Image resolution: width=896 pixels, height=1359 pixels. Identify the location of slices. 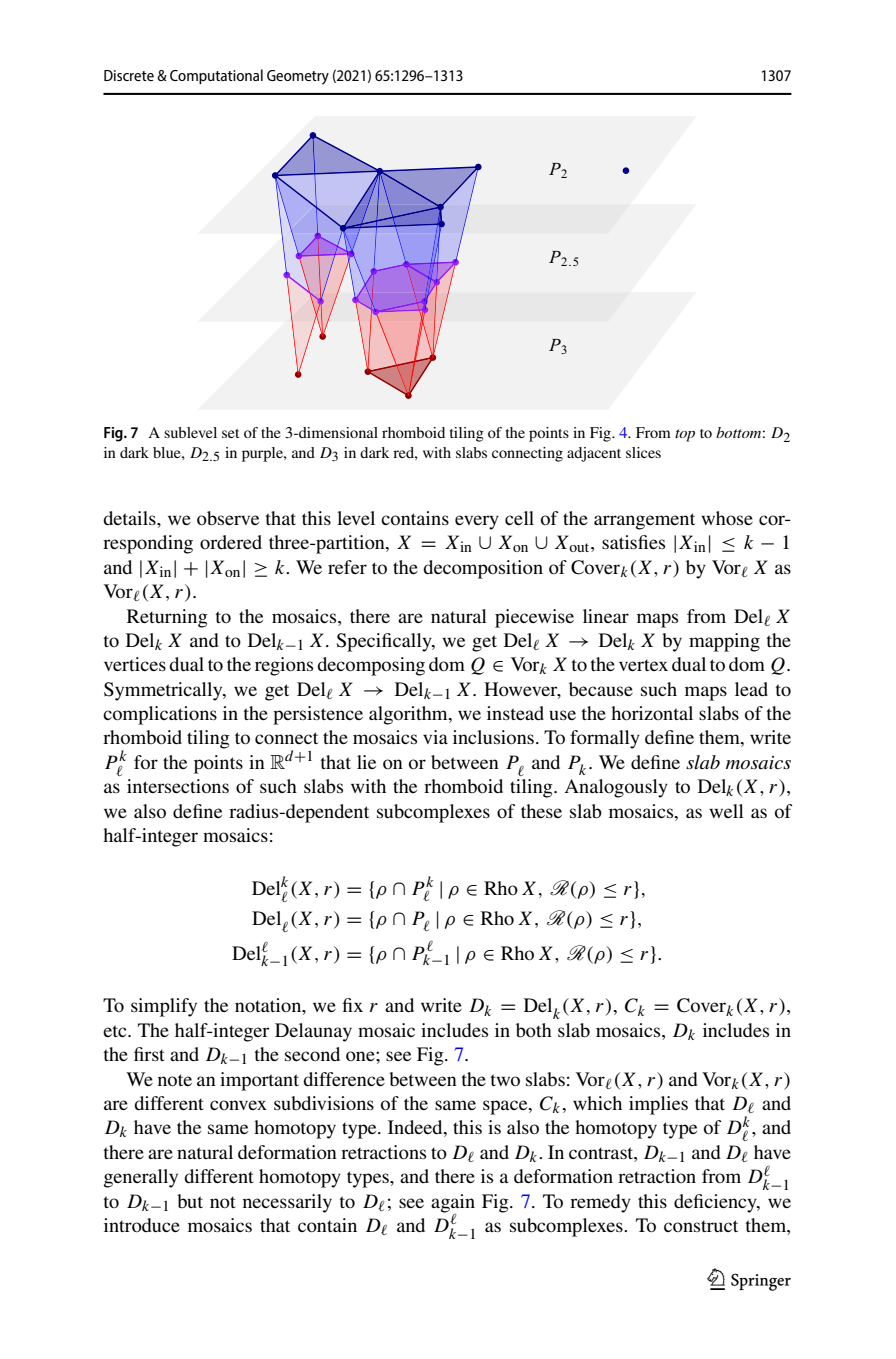
(643, 452).
